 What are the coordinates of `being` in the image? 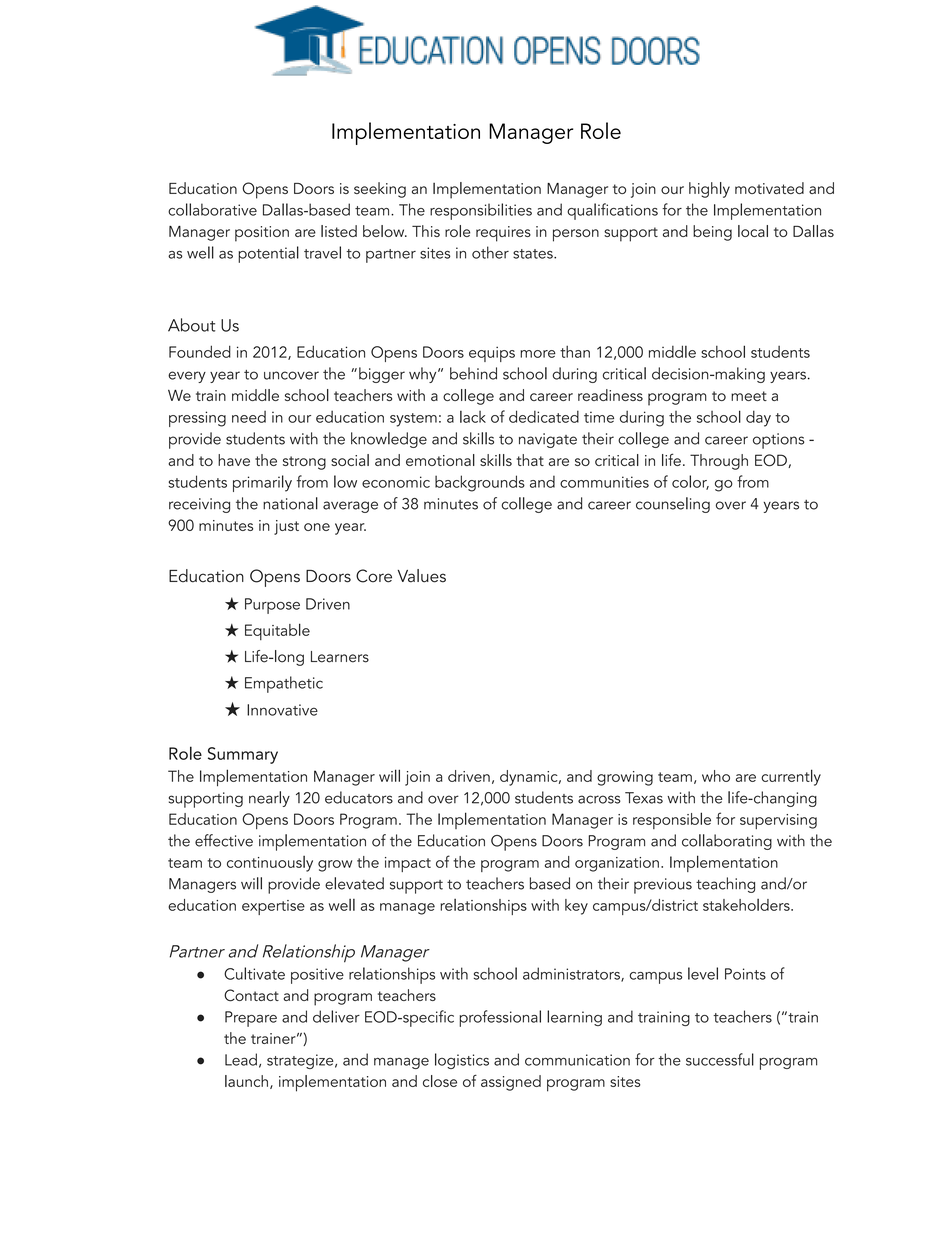 It's located at (712, 233).
